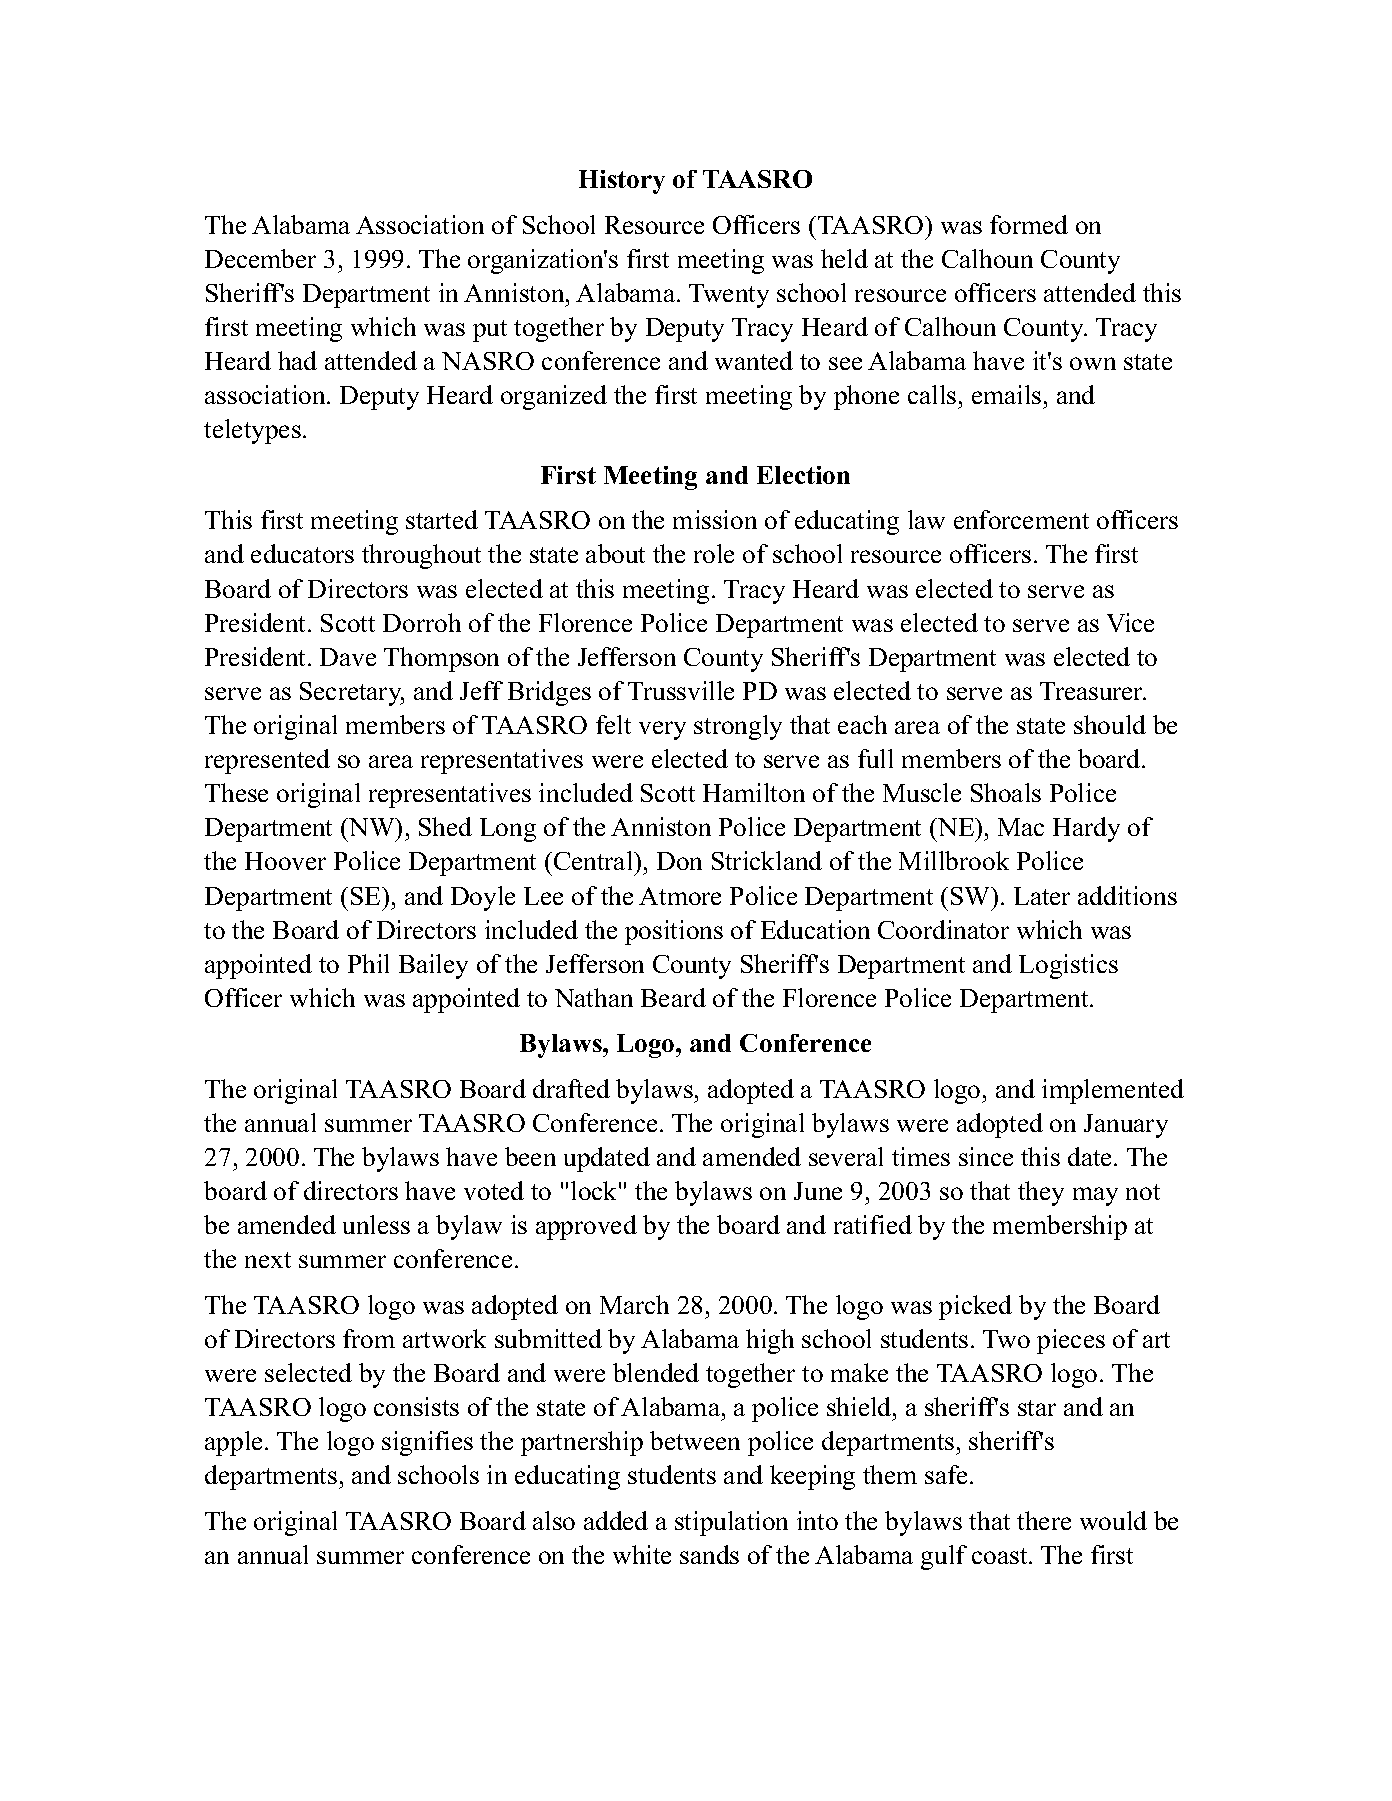 Image resolution: width=1392 pixels, height=1801 pixels. Describe the element at coordinates (731, 1523) in the screenshot. I see `stipulation` at that location.
